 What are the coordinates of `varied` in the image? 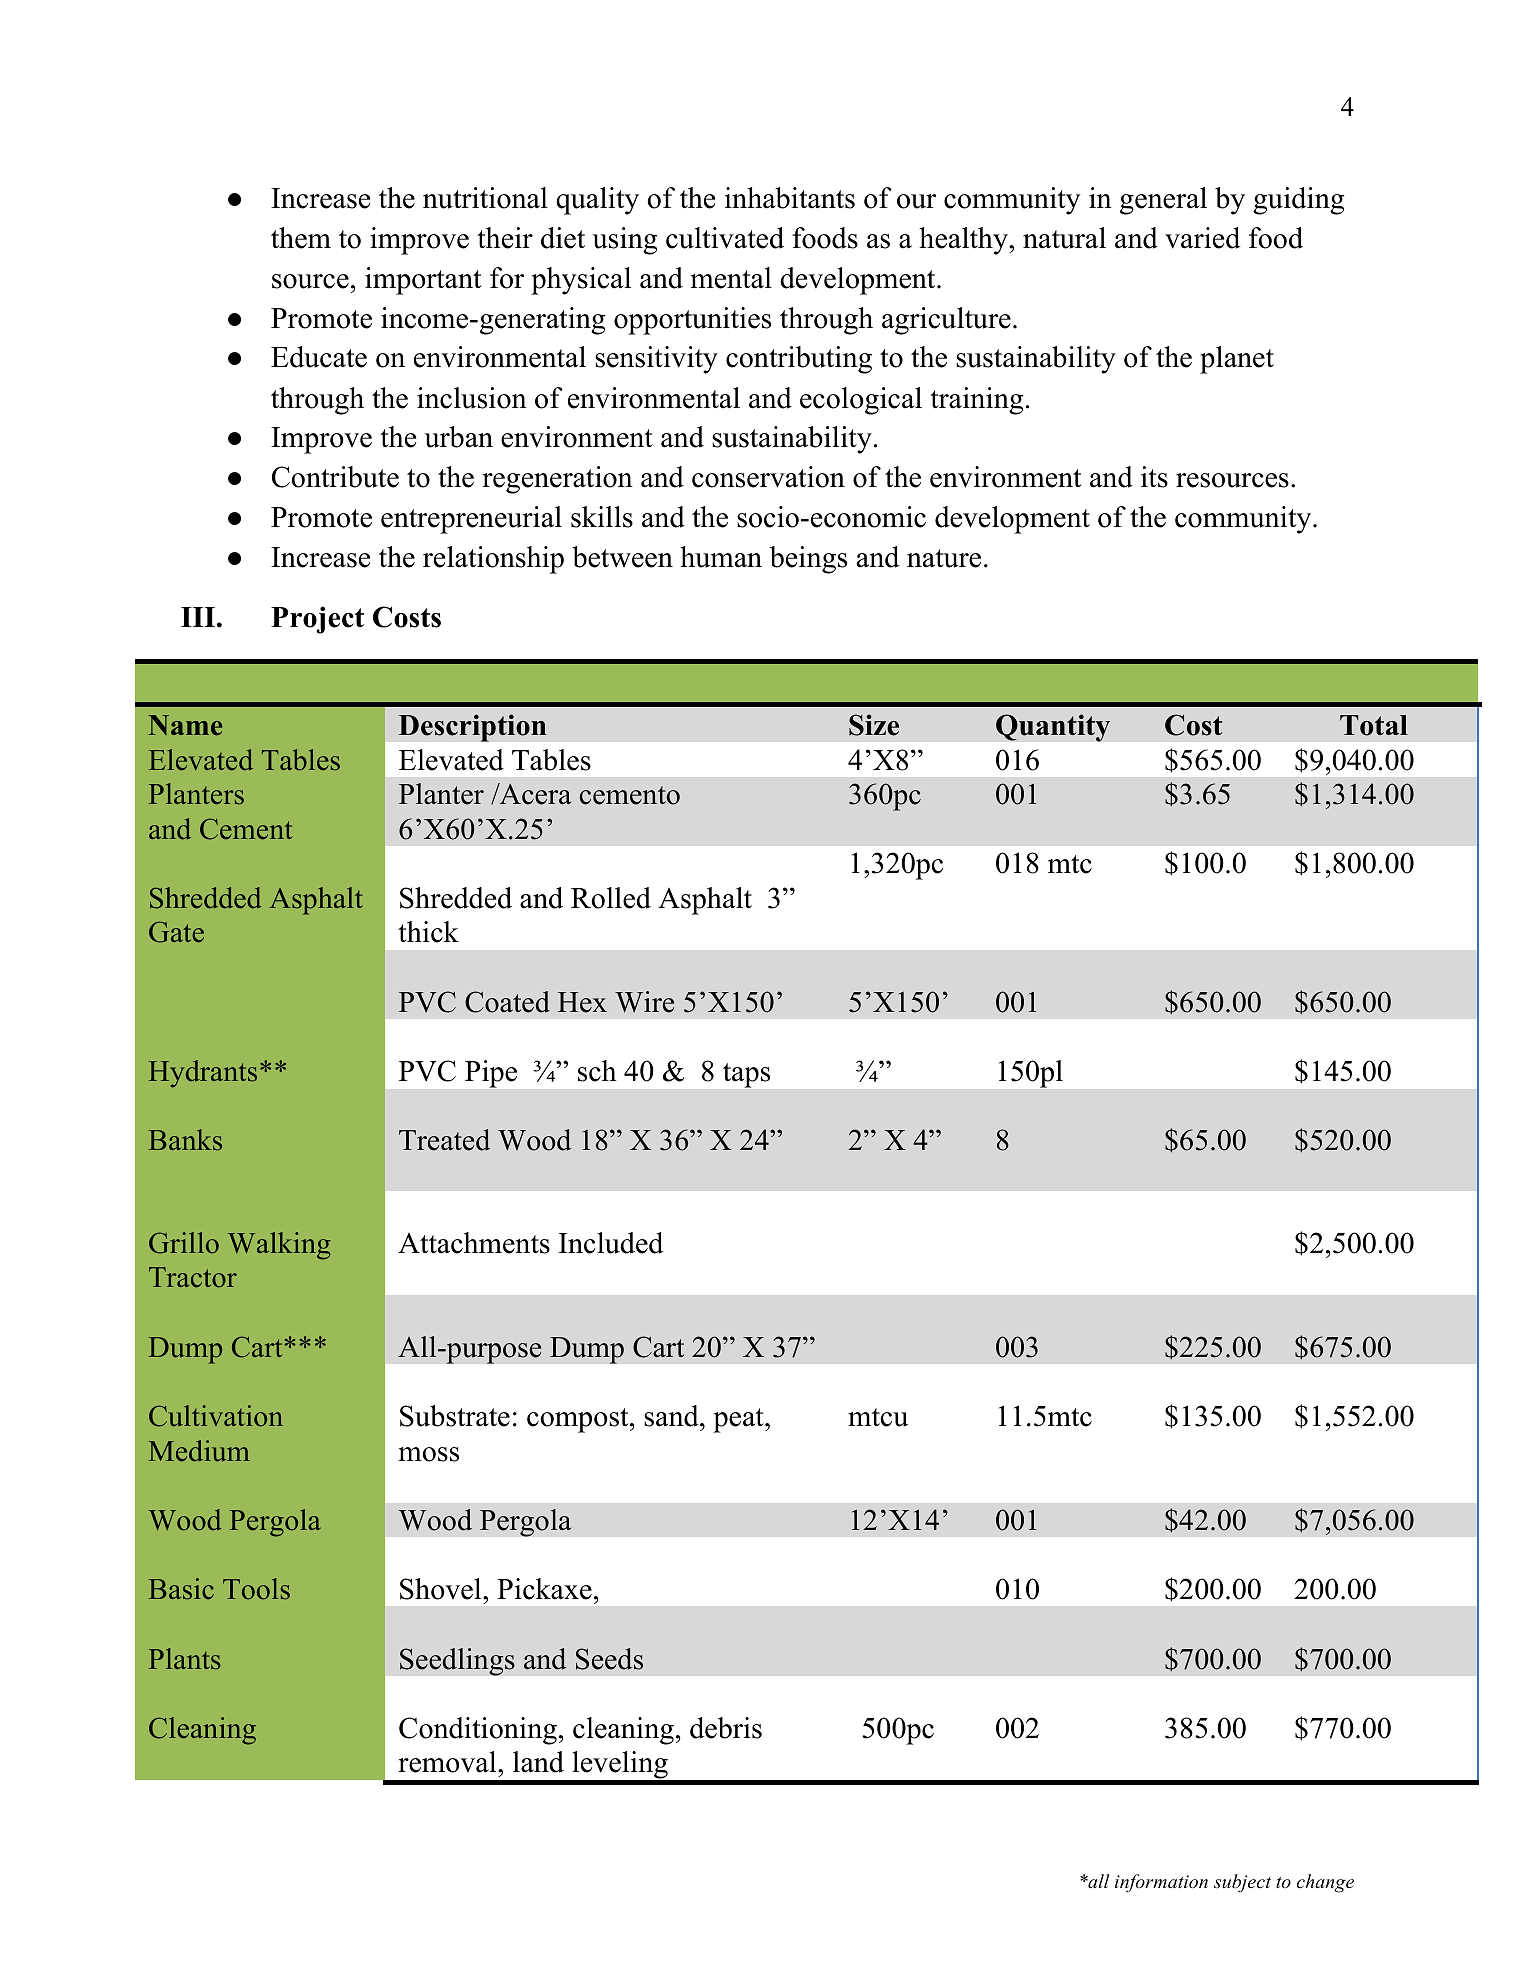 It's located at (1202, 238).
